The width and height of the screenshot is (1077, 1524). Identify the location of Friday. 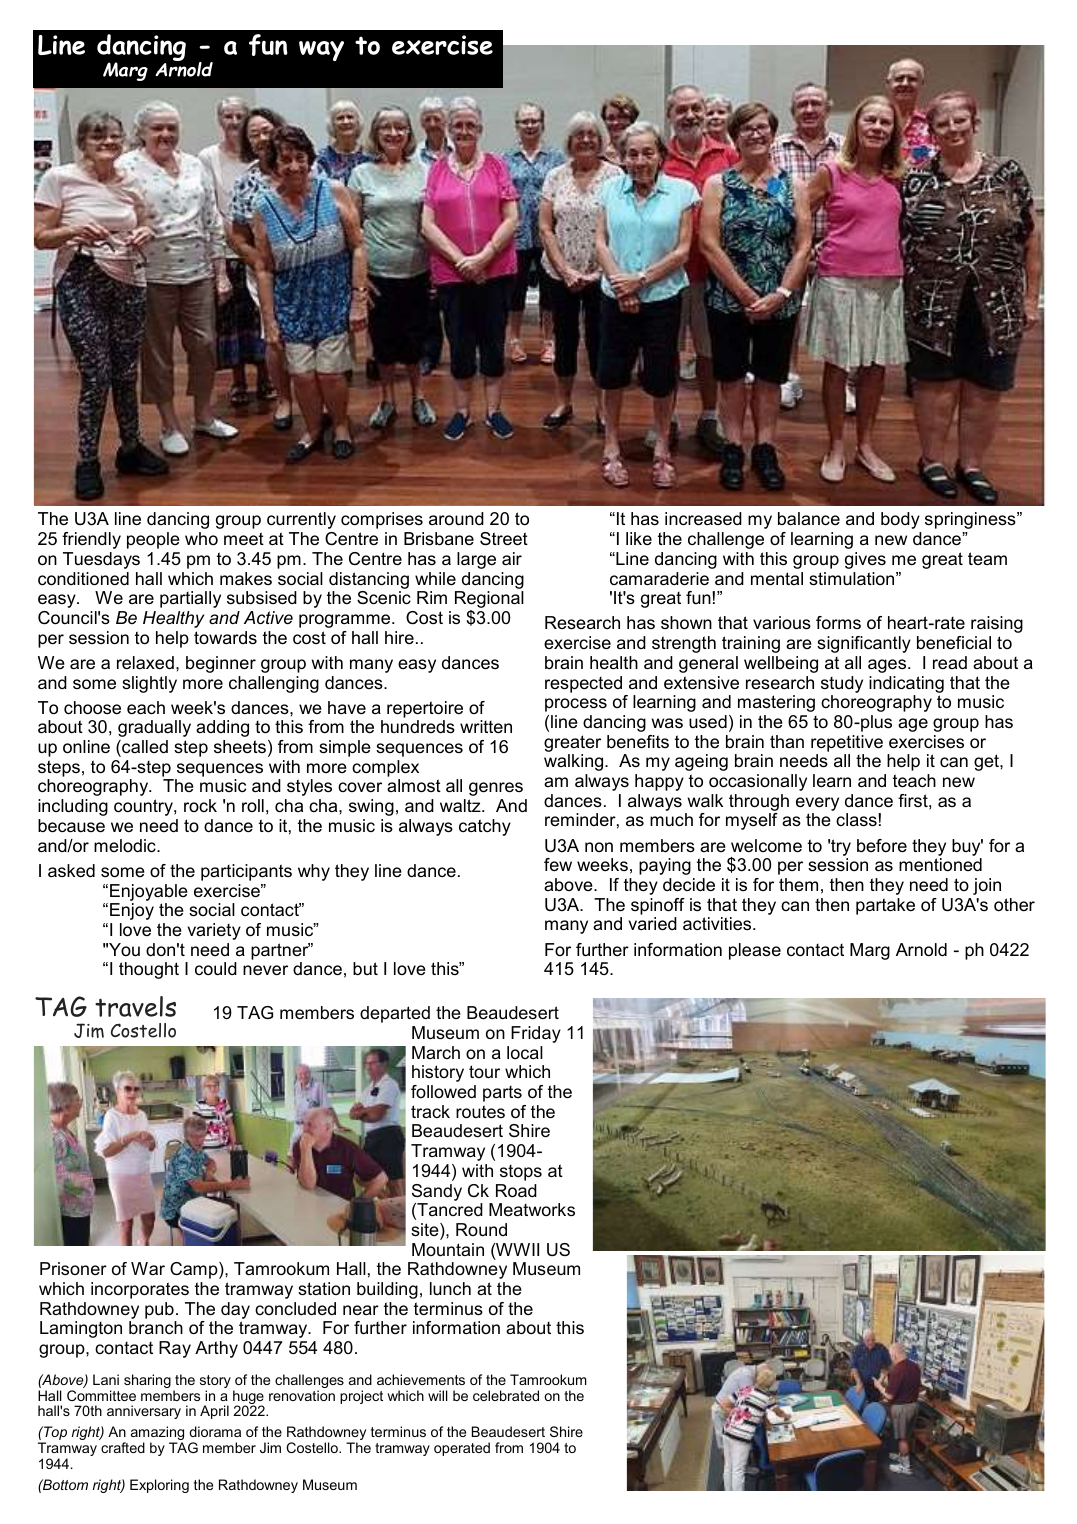
(536, 1034).
